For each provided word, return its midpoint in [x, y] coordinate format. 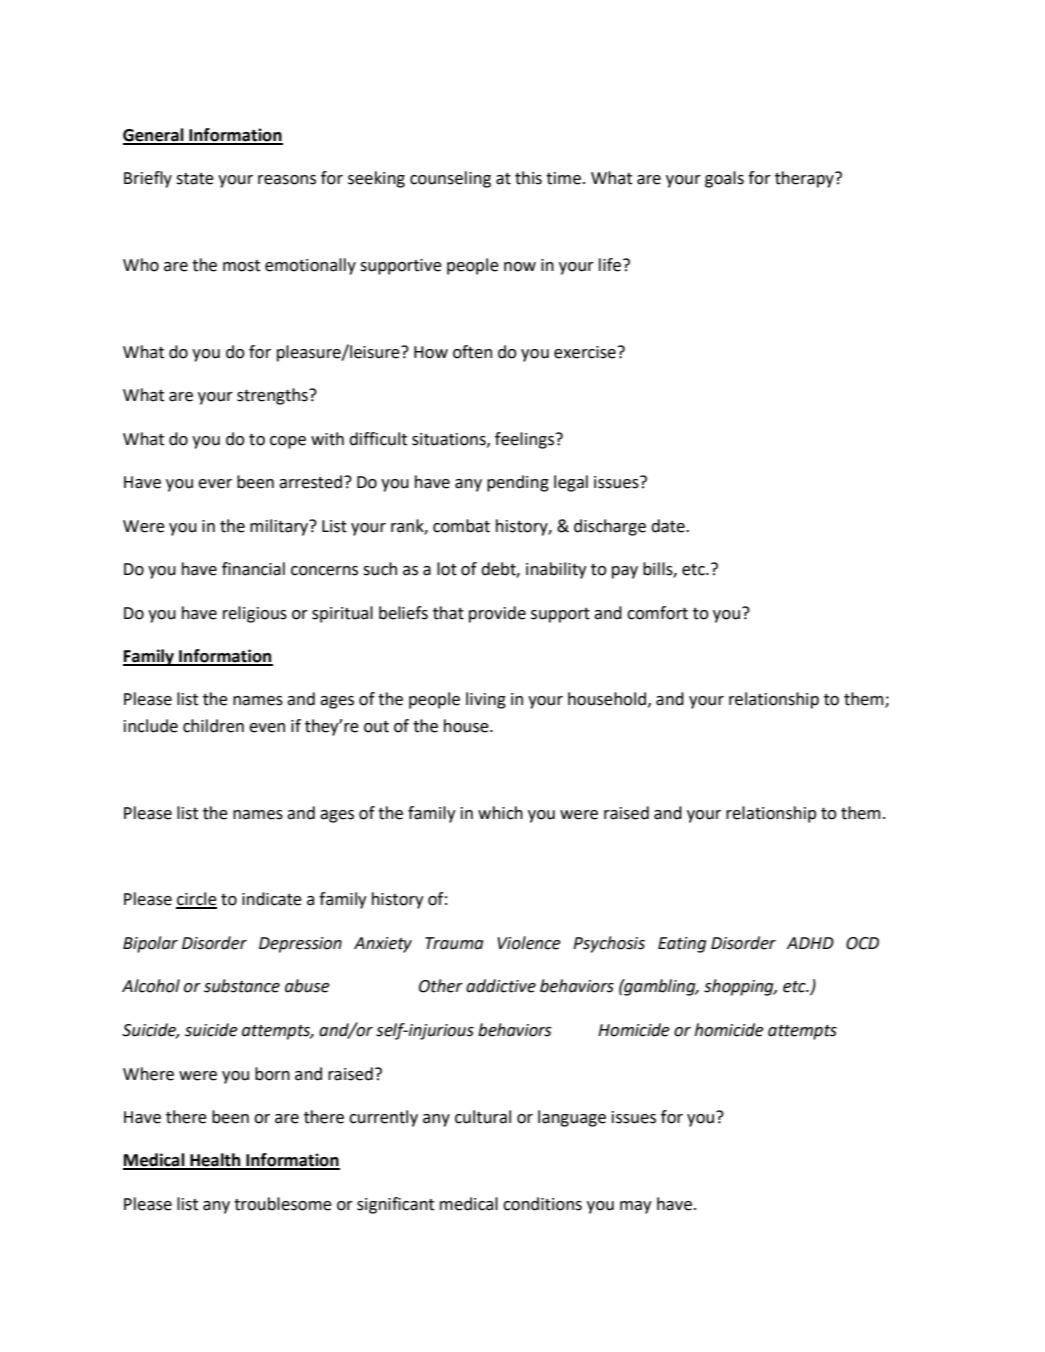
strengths [273, 396]
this [528, 178]
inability [556, 570]
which [500, 813]
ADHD [810, 943]
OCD [862, 943]
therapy [805, 179]
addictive [501, 986]
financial [253, 569]
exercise [585, 352]
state [195, 179]
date [669, 526]
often [472, 352]
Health [215, 1161]
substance [242, 986]
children [213, 726]
